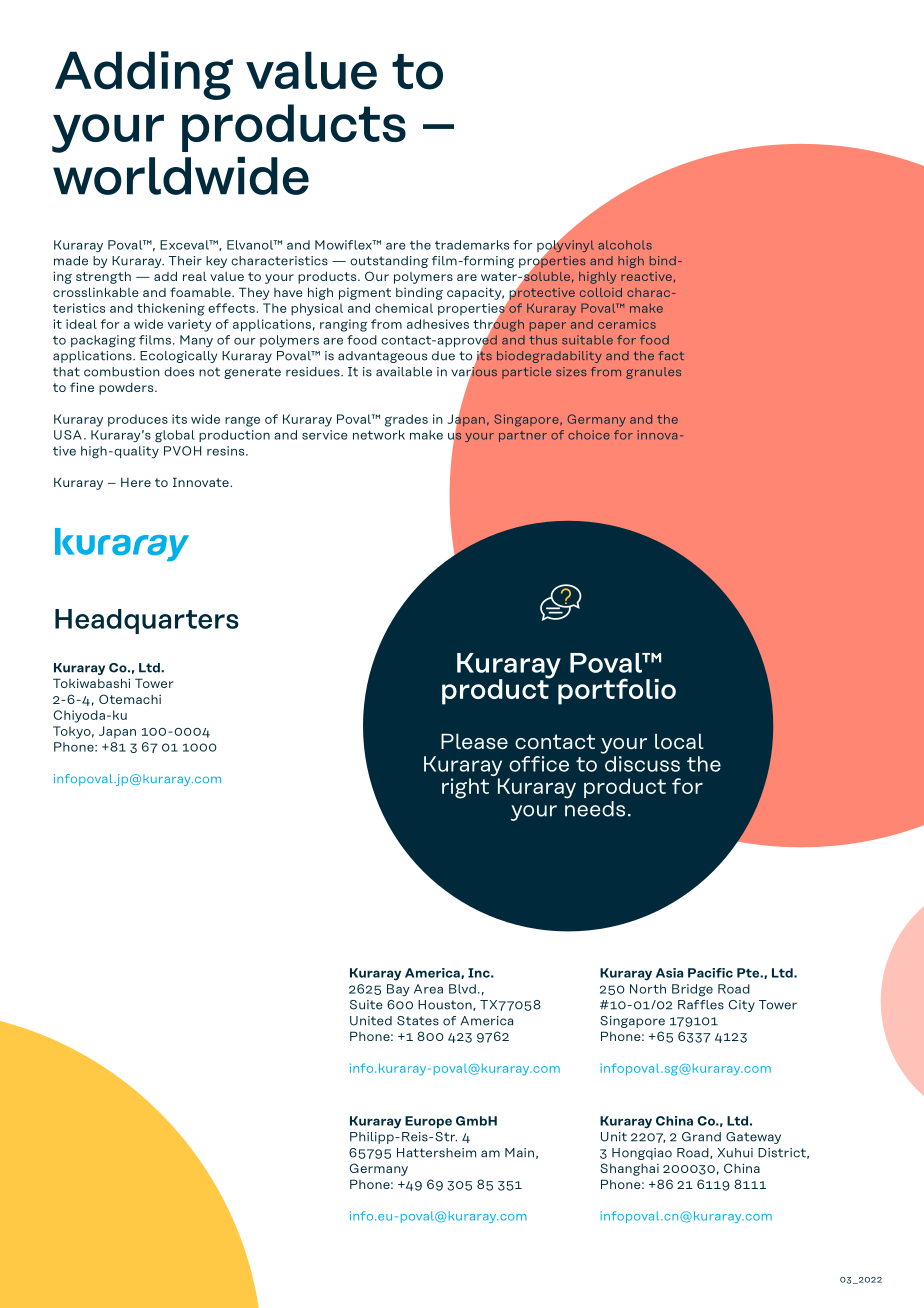 The image size is (924, 1308). What do you see at coordinates (474, 741) in the image?
I see `Please` at bounding box center [474, 741].
